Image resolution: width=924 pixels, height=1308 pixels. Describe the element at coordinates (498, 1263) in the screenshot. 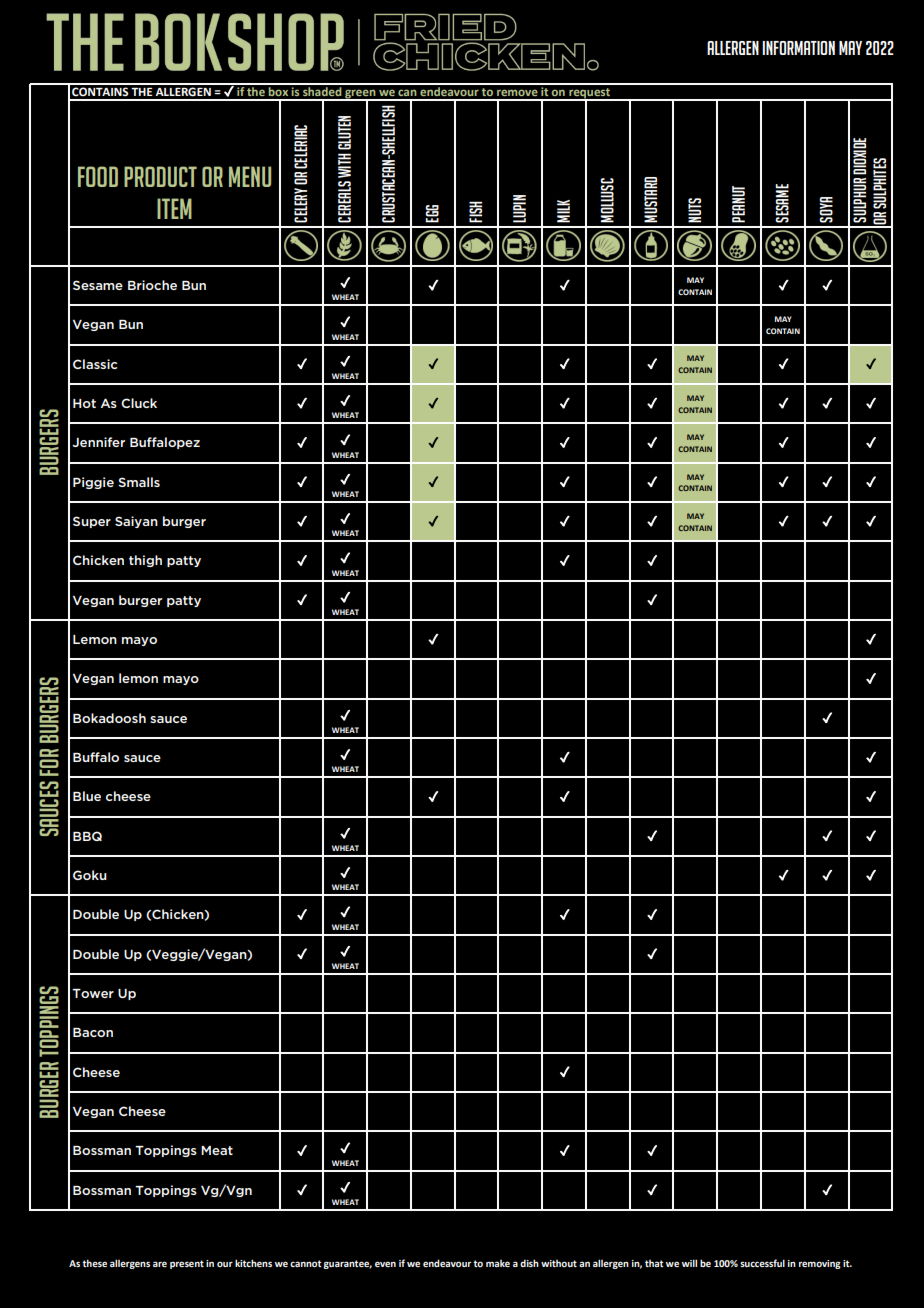

I see `make` at that location.
